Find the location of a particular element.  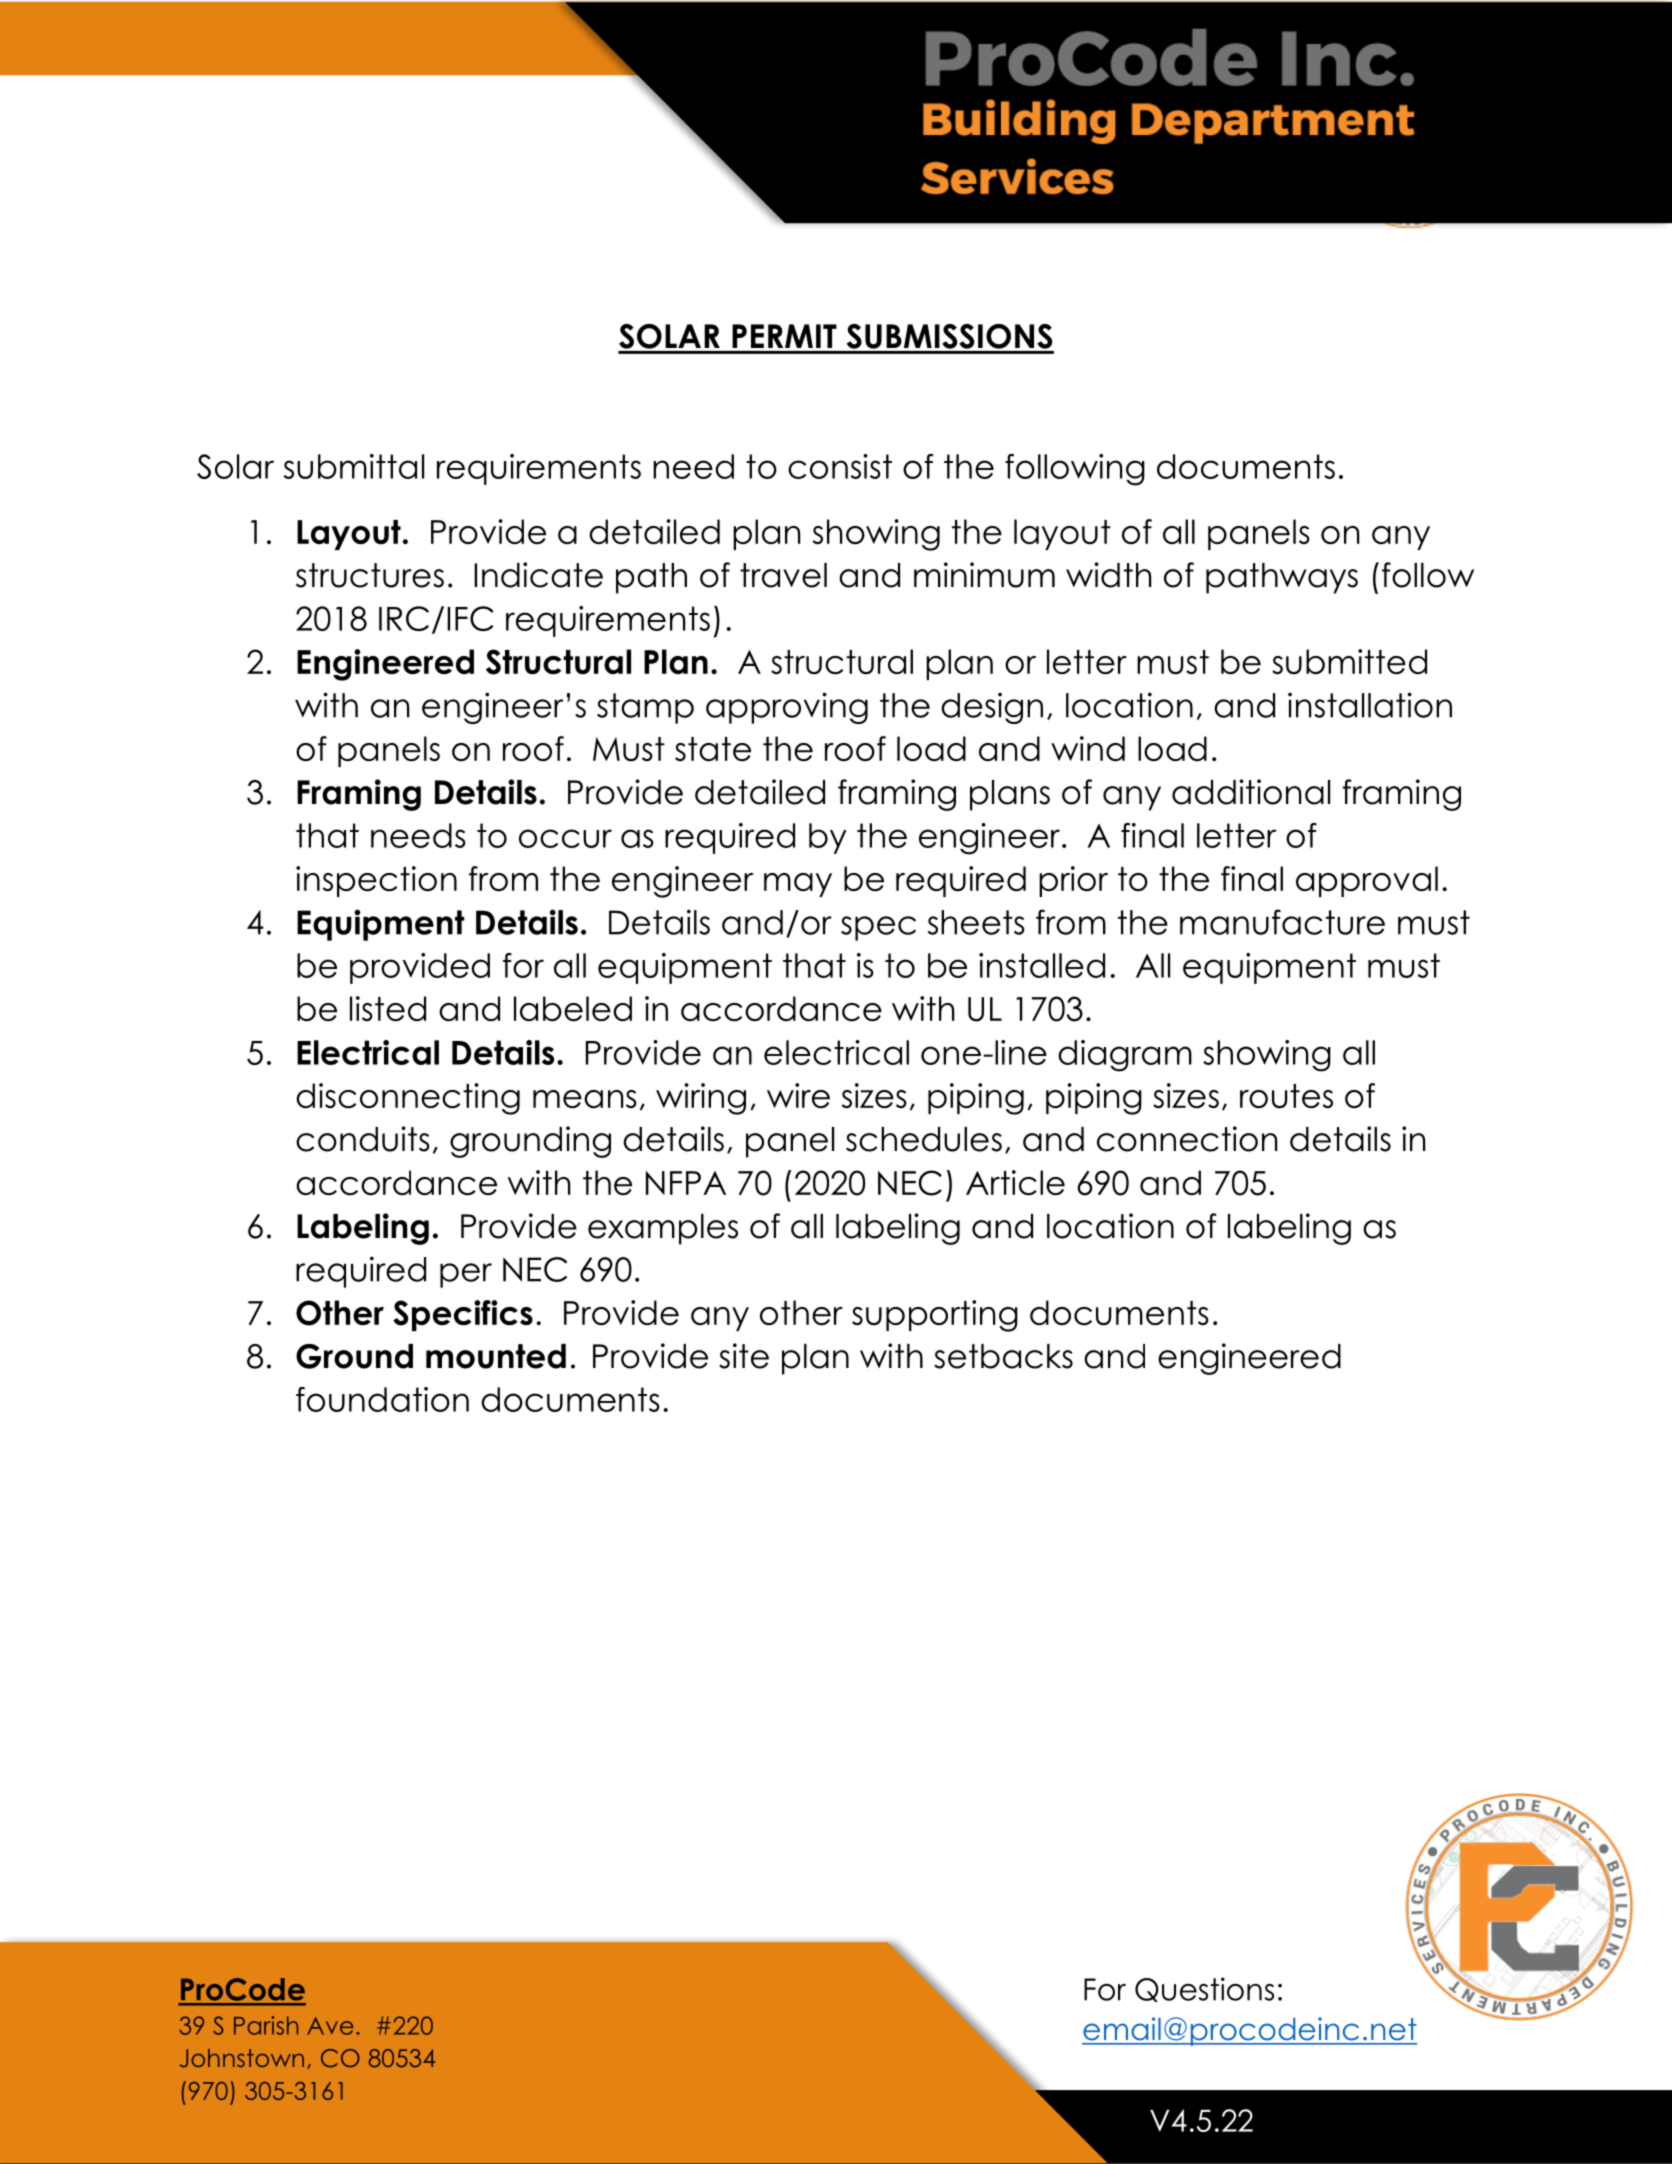

setbacks is located at coordinates (1003, 1356).
